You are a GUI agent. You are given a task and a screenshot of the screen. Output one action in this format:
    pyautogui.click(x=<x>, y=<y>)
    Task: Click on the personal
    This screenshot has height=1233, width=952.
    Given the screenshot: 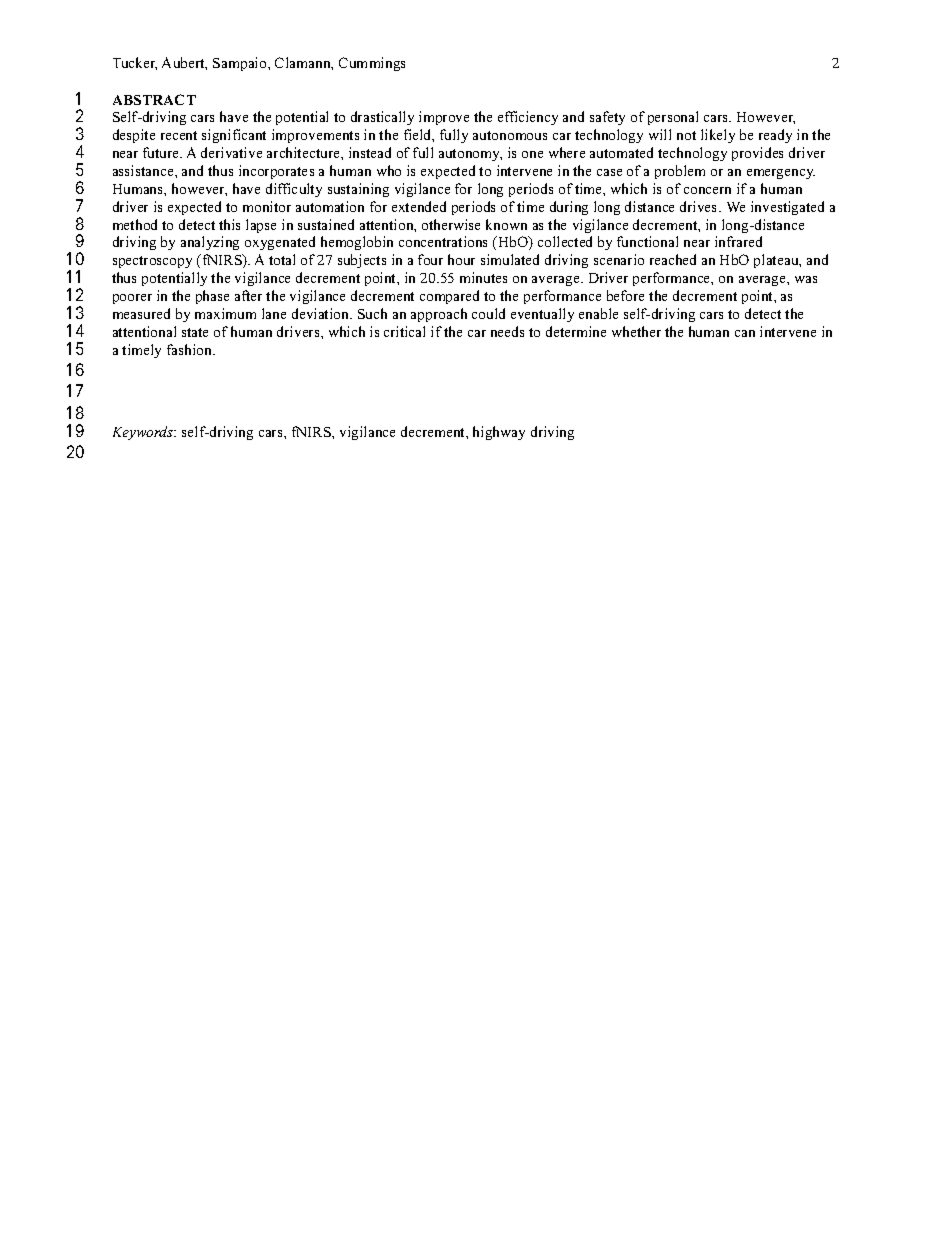 What is the action you would take?
    pyautogui.click(x=673, y=118)
